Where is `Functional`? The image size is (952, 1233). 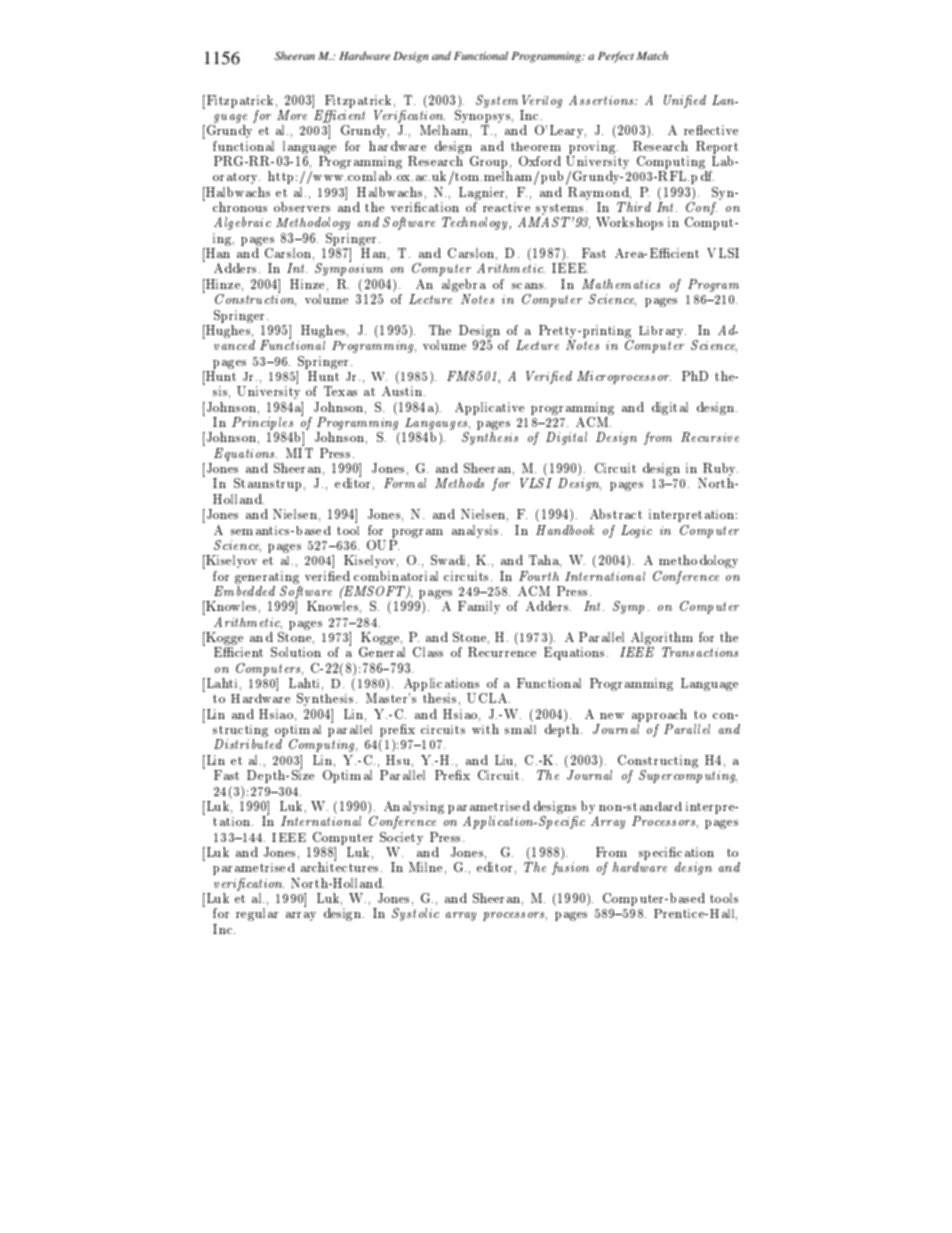 Functional is located at coordinates (481, 55).
